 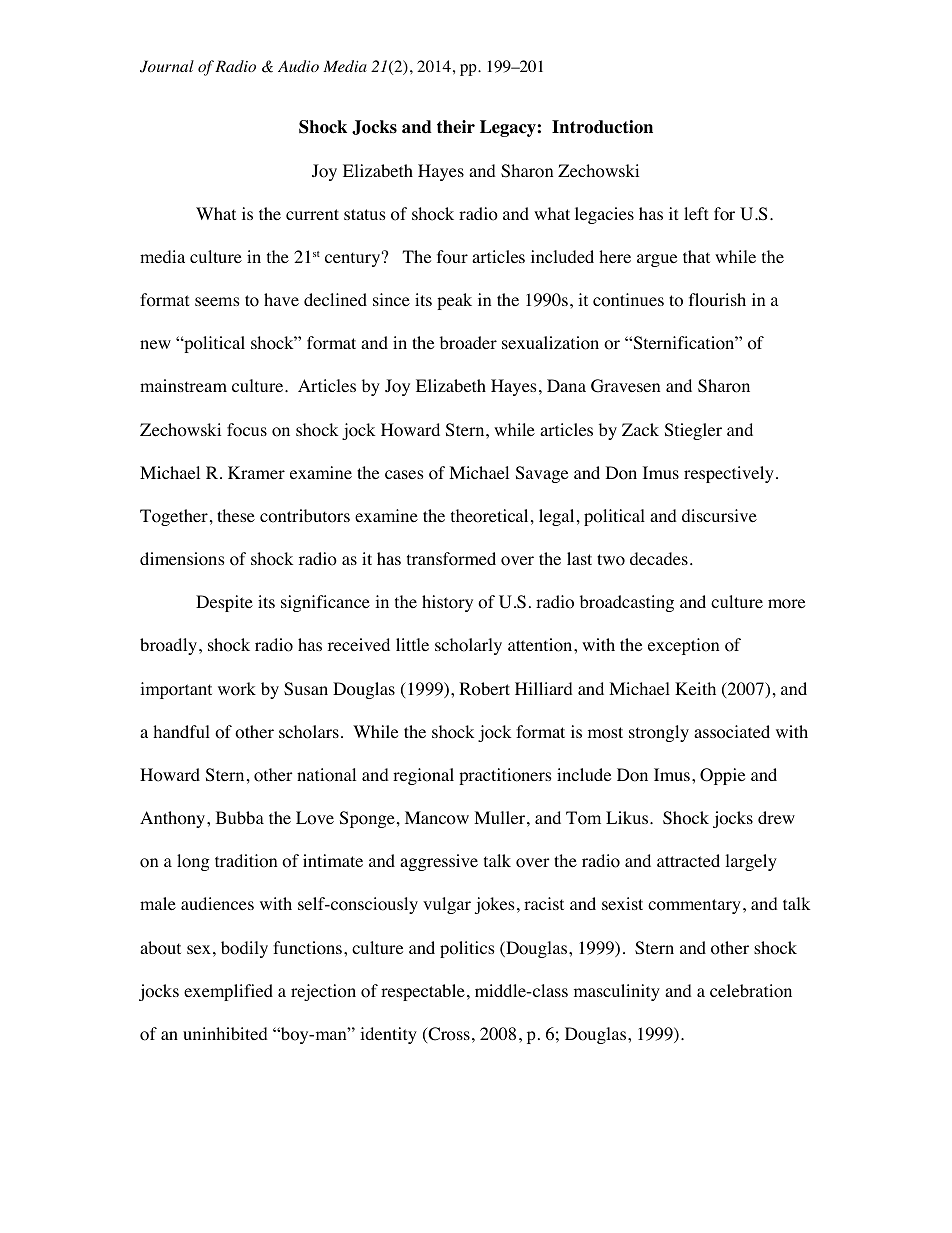 What do you see at coordinates (236, 515) in the screenshot?
I see `these` at bounding box center [236, 515].
